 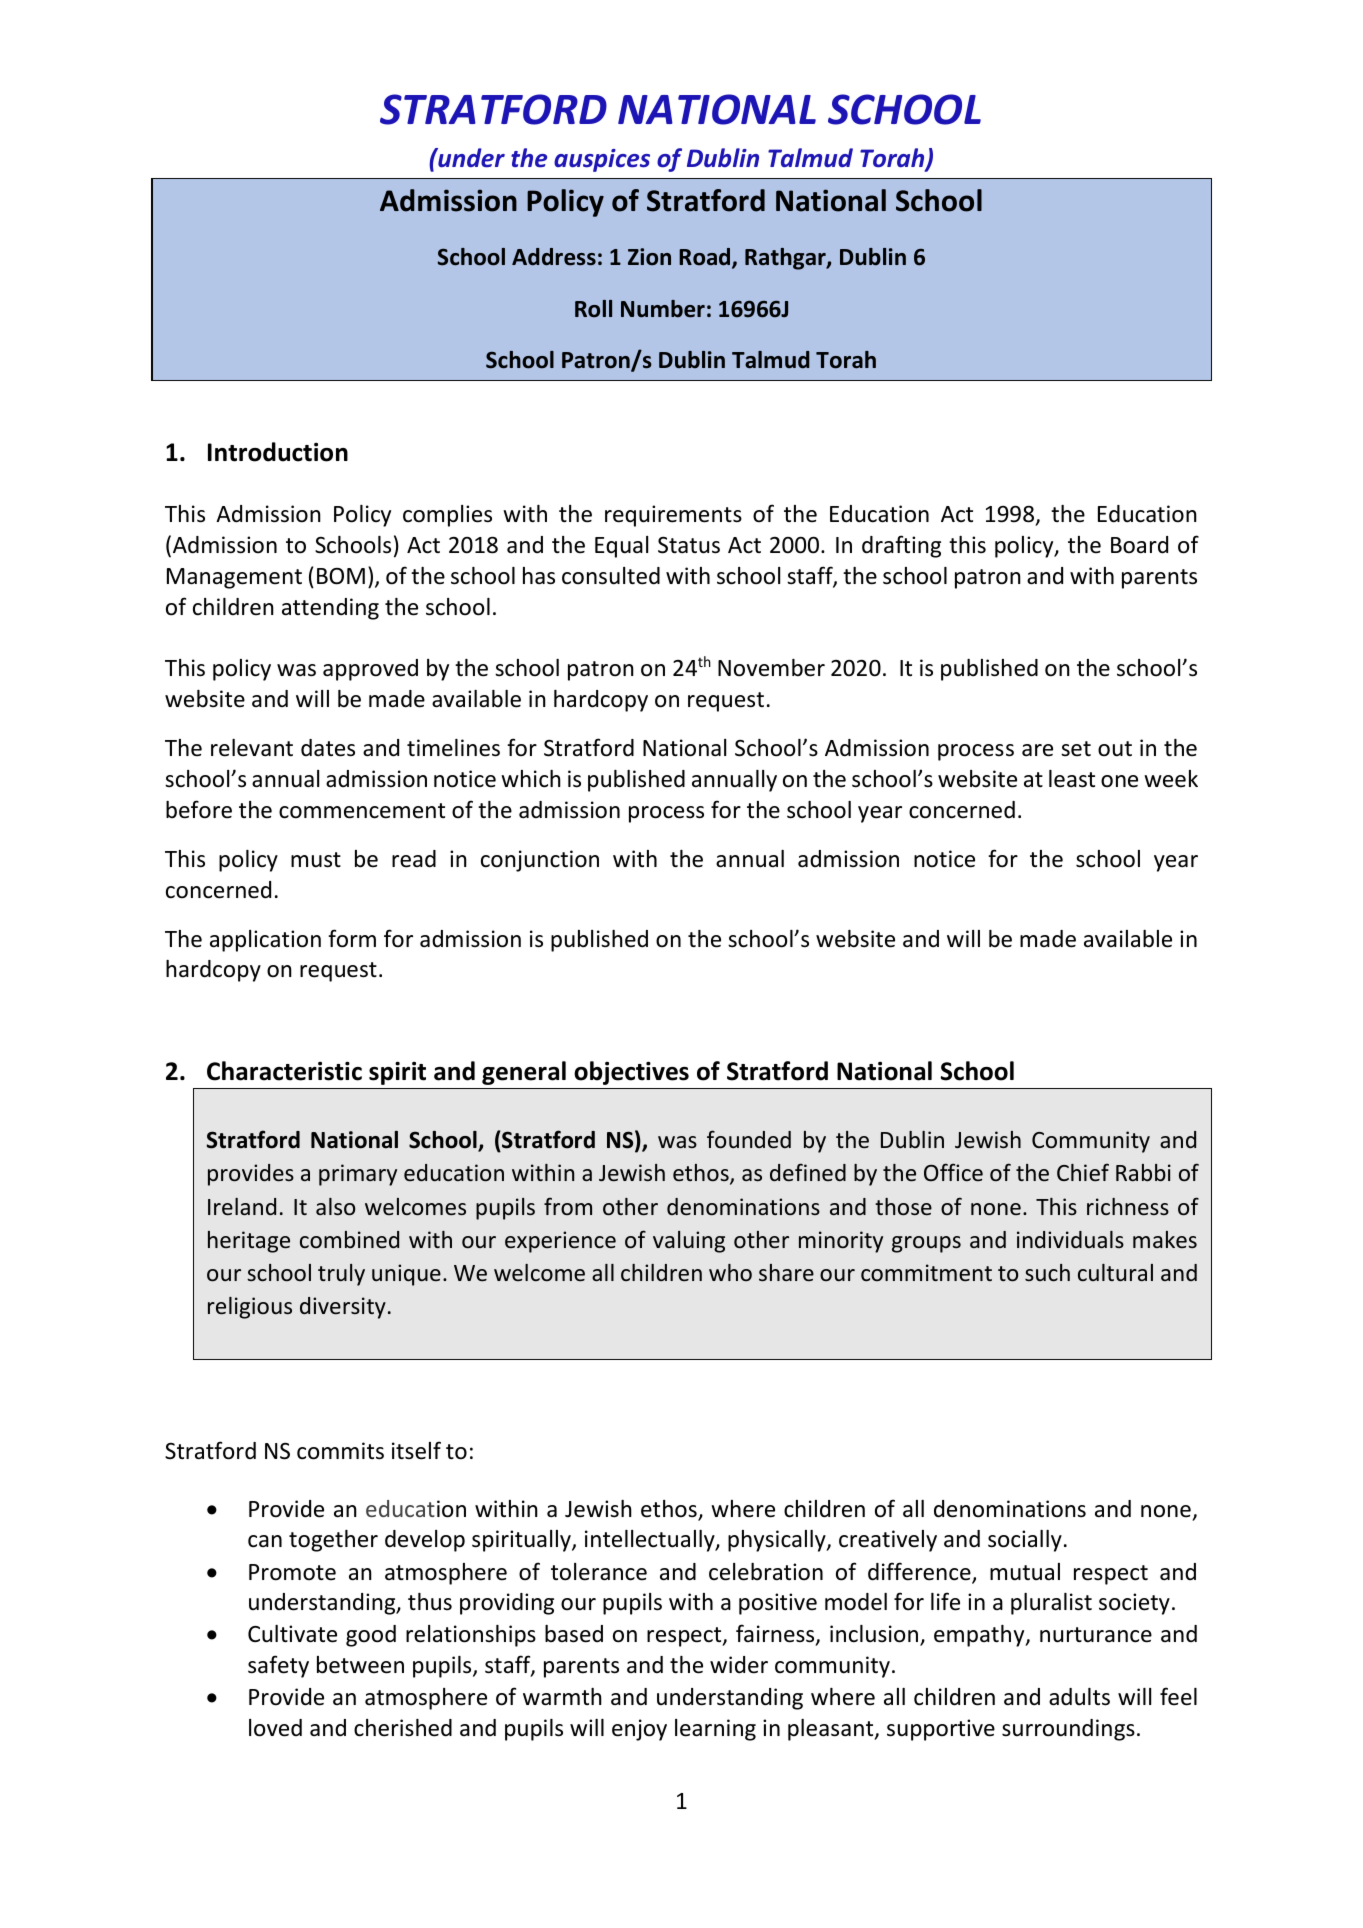 What do you see at coordinates (631, 1073) in the screenshot?
I see `objectives` at bounding box center [631, 1073].
